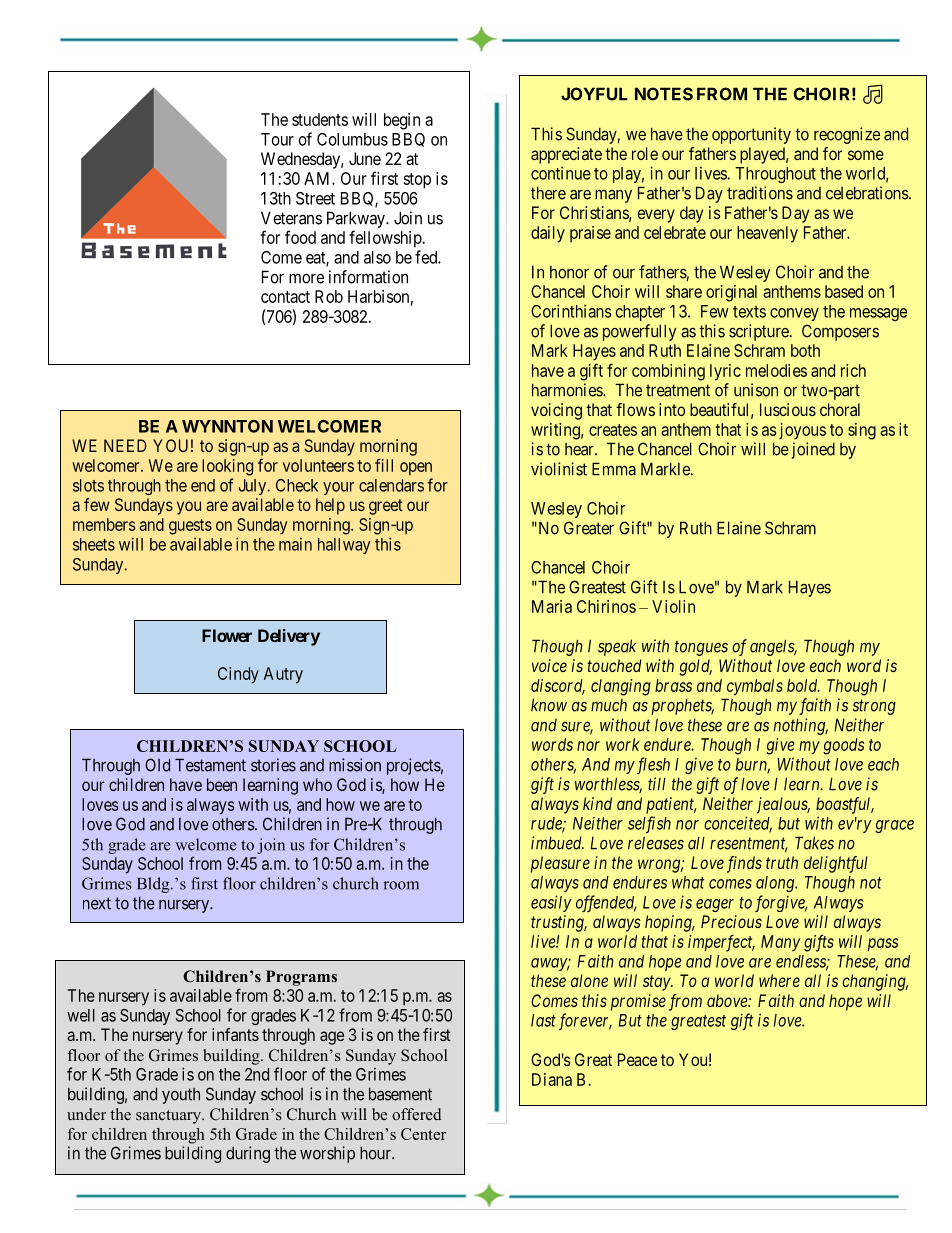 Image resolution: width=952 pixels, height=1233 pixels. Describe the element at coordinates (222, 784) in the screenshot. I see `been` at that location.
